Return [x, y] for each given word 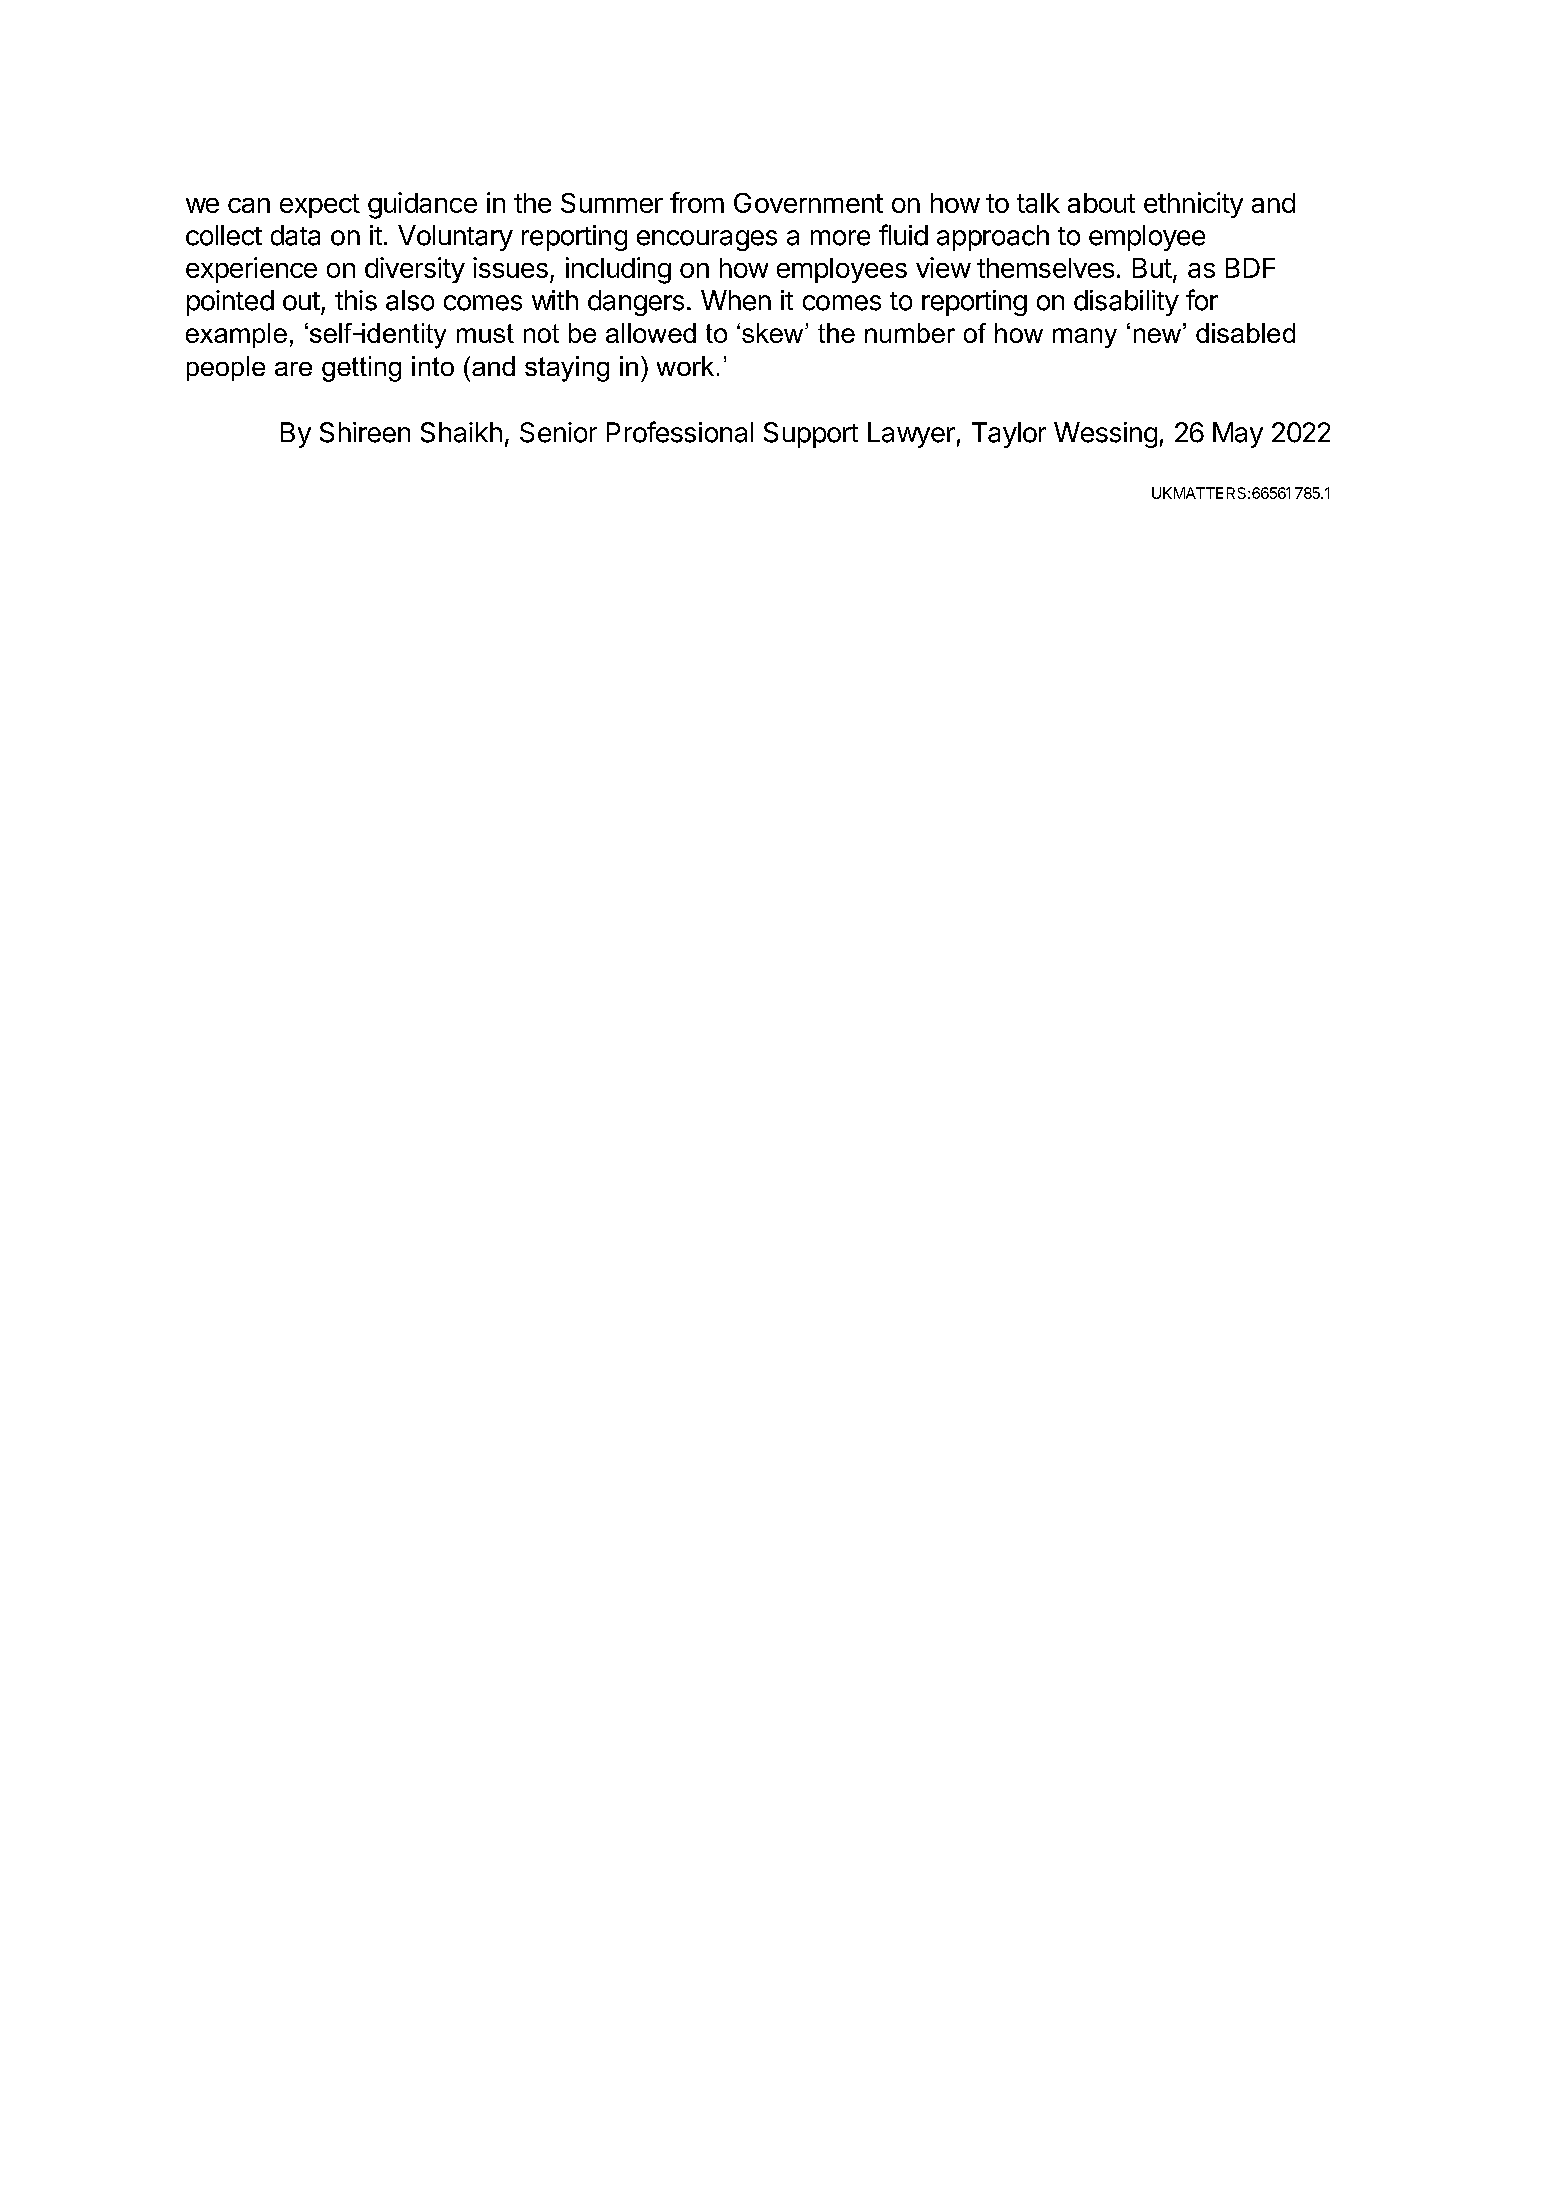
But [1152, 268]
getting [361, 369]
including [618, 270]
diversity [415, 270]
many [1085, 338]
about [1101, 203]
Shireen [365, 432]
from [697, 202]
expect [320, 206]
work [685, 366]
